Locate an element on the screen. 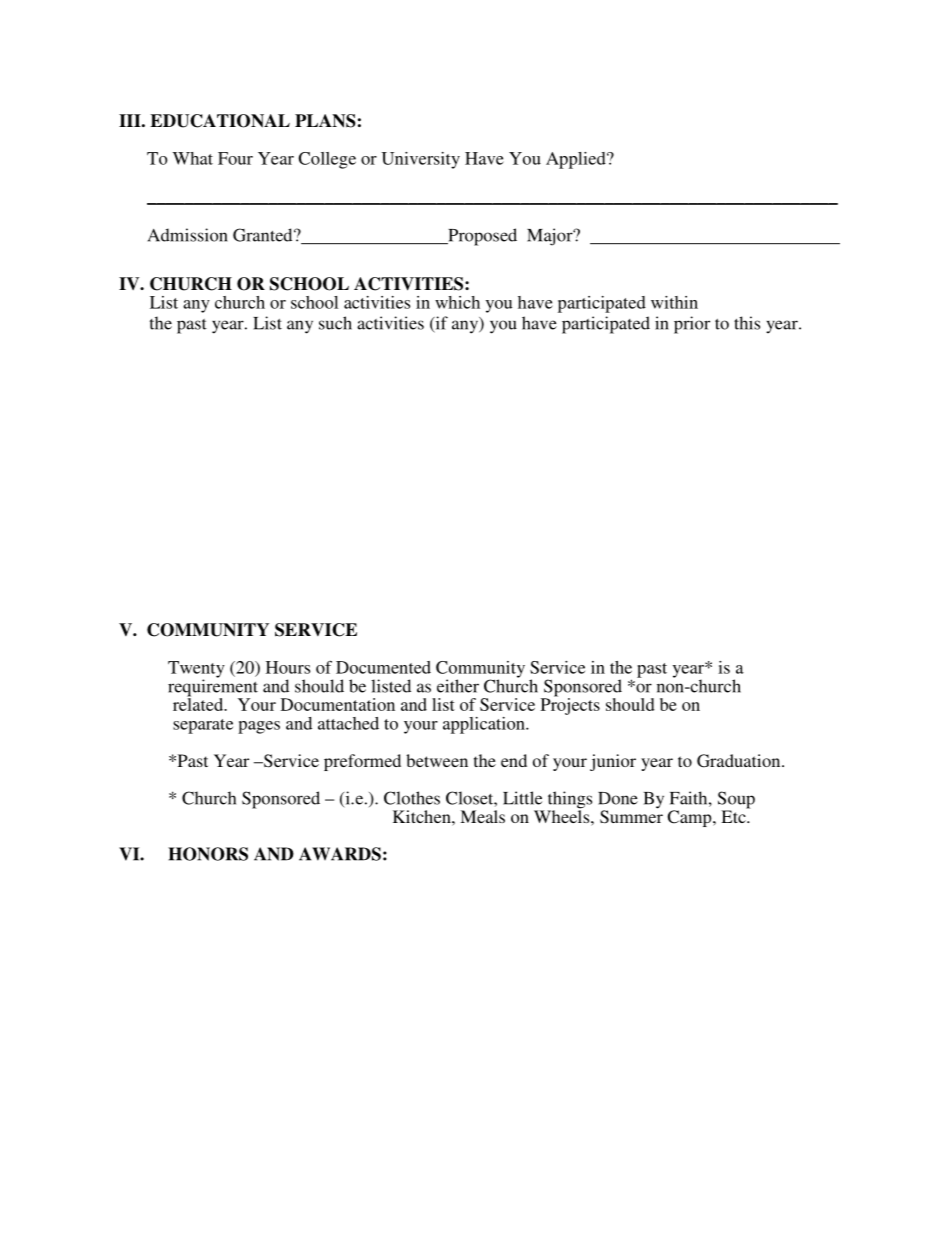  Documented is located at coordinates (383, 667).
